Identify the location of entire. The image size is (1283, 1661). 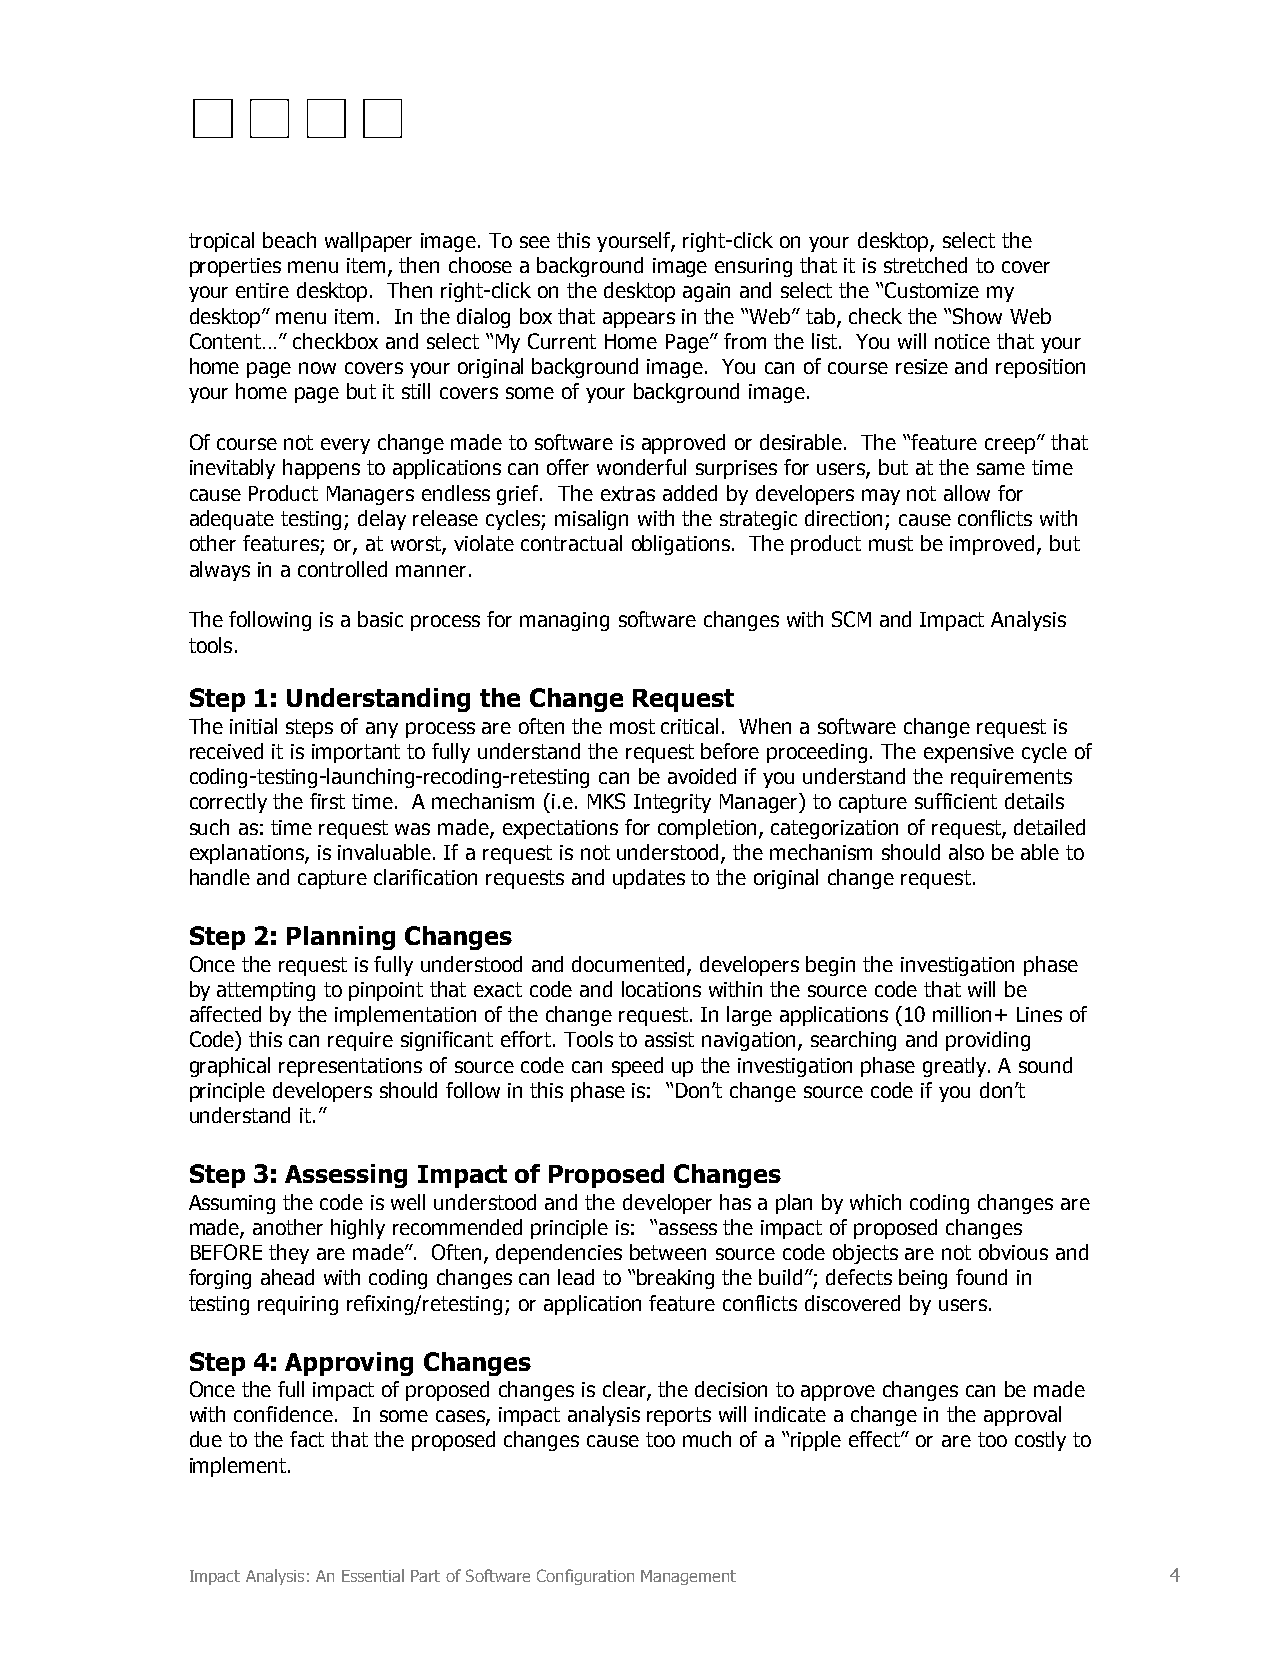
(262, 290).
